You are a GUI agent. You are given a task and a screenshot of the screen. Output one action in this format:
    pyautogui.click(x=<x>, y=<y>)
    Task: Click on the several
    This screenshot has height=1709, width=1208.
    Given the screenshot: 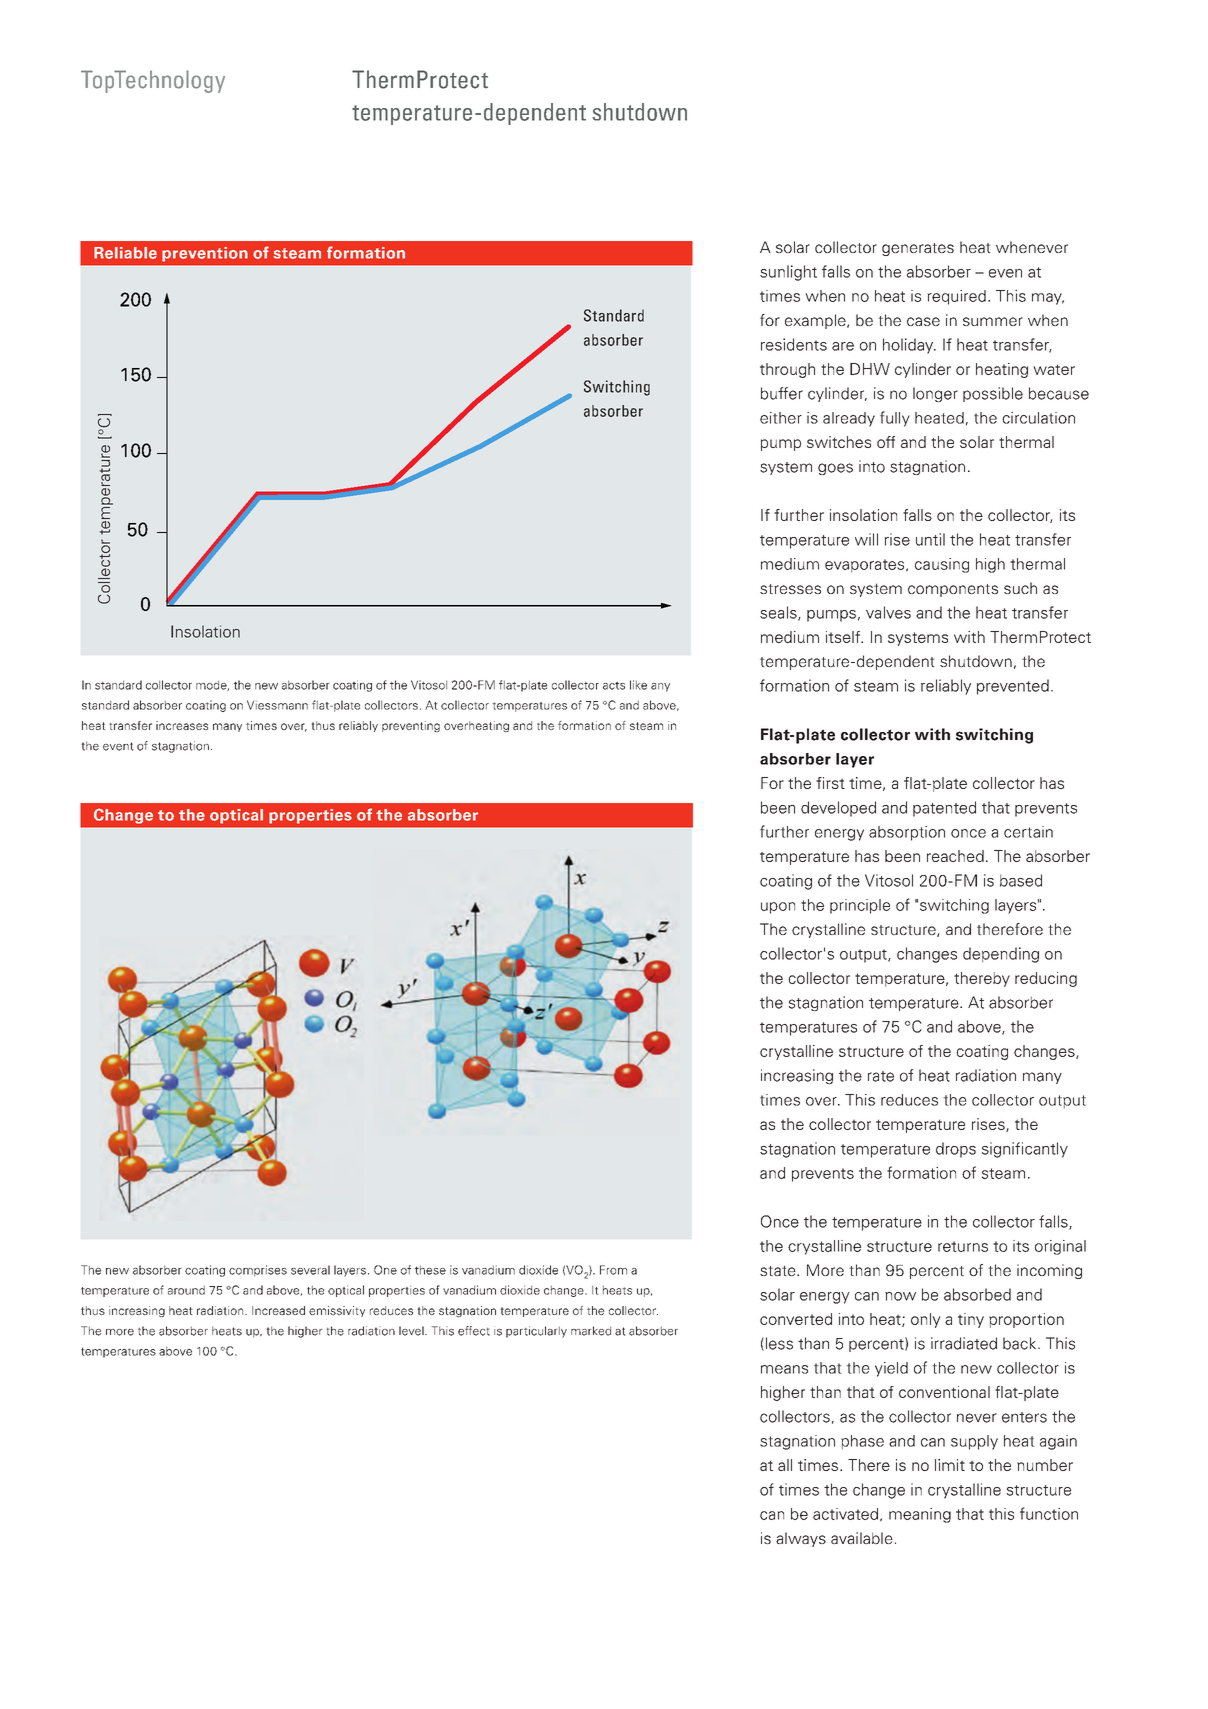 What is the action you would take?
    pyautogui.click(x=310, y=1270)
